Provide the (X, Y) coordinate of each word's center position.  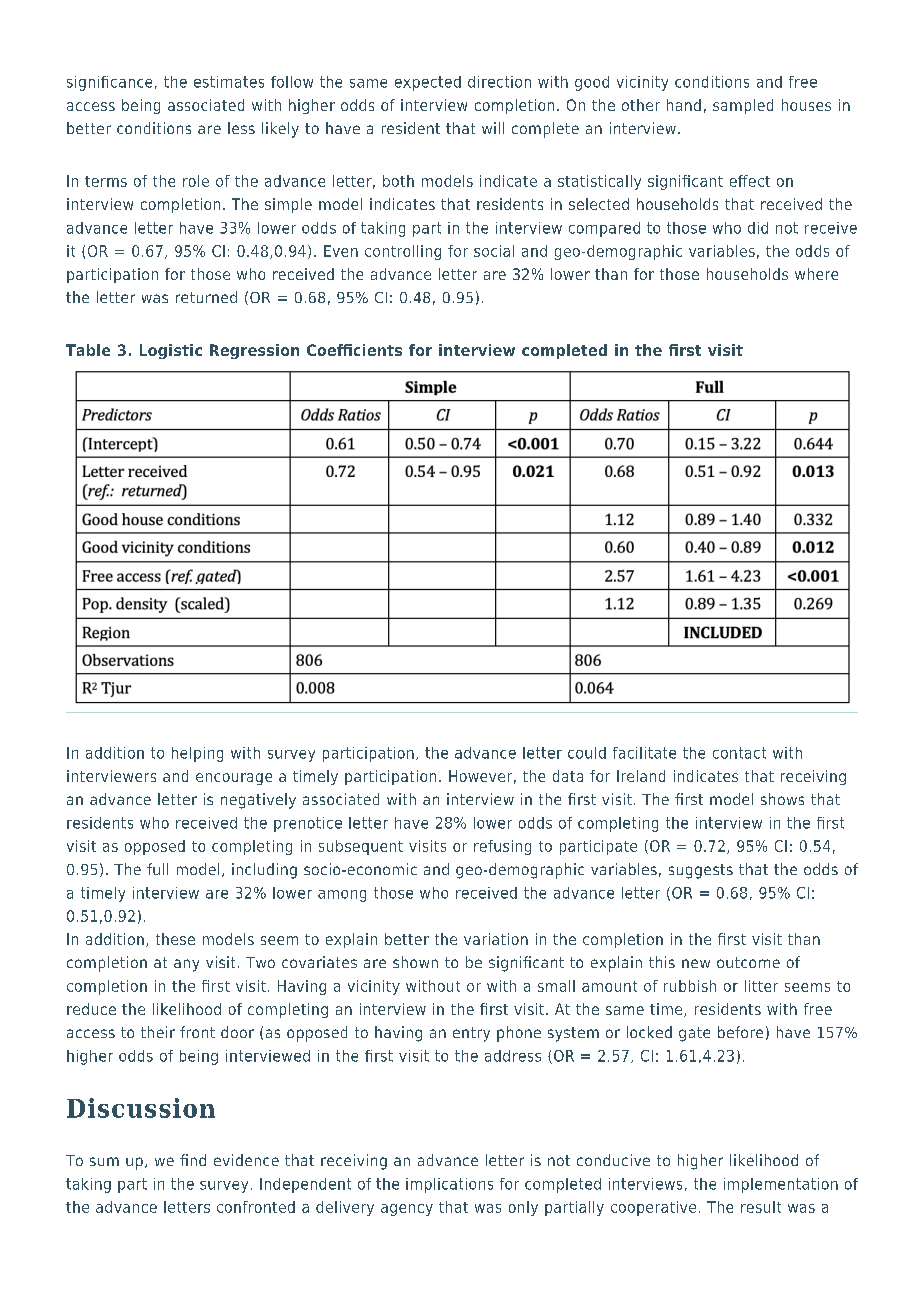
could (587, 753)
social (494, 251)
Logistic (171, 351)
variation (496, 939)
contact (739, 753)
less (241, 128)
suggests (701, 871)
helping (197, 754)
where (816, 274)
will (493, 128)
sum (104, 1161)
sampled (743, 106)
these (175, 939)
